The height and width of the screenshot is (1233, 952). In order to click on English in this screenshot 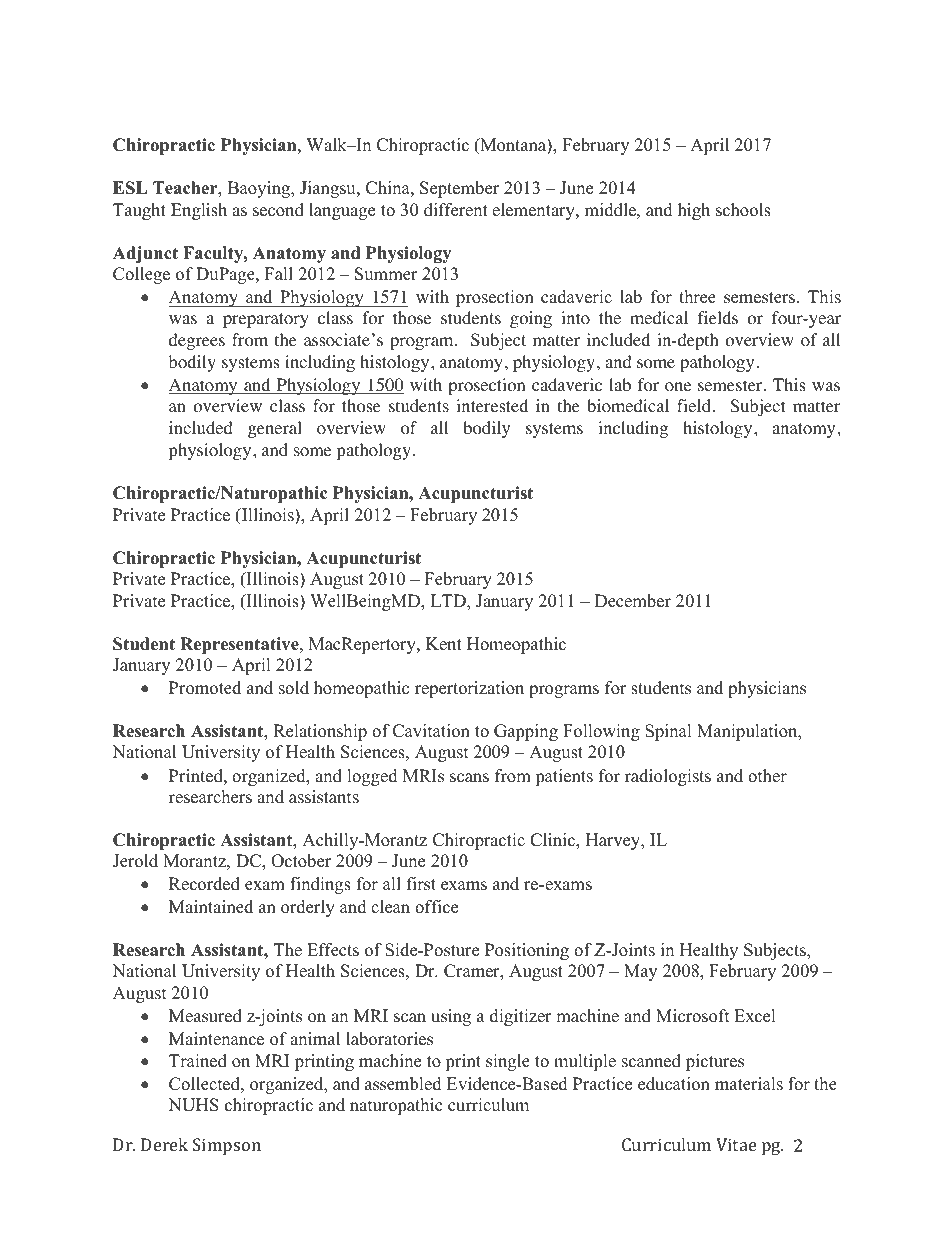, I will do `click(199, 211)`.
